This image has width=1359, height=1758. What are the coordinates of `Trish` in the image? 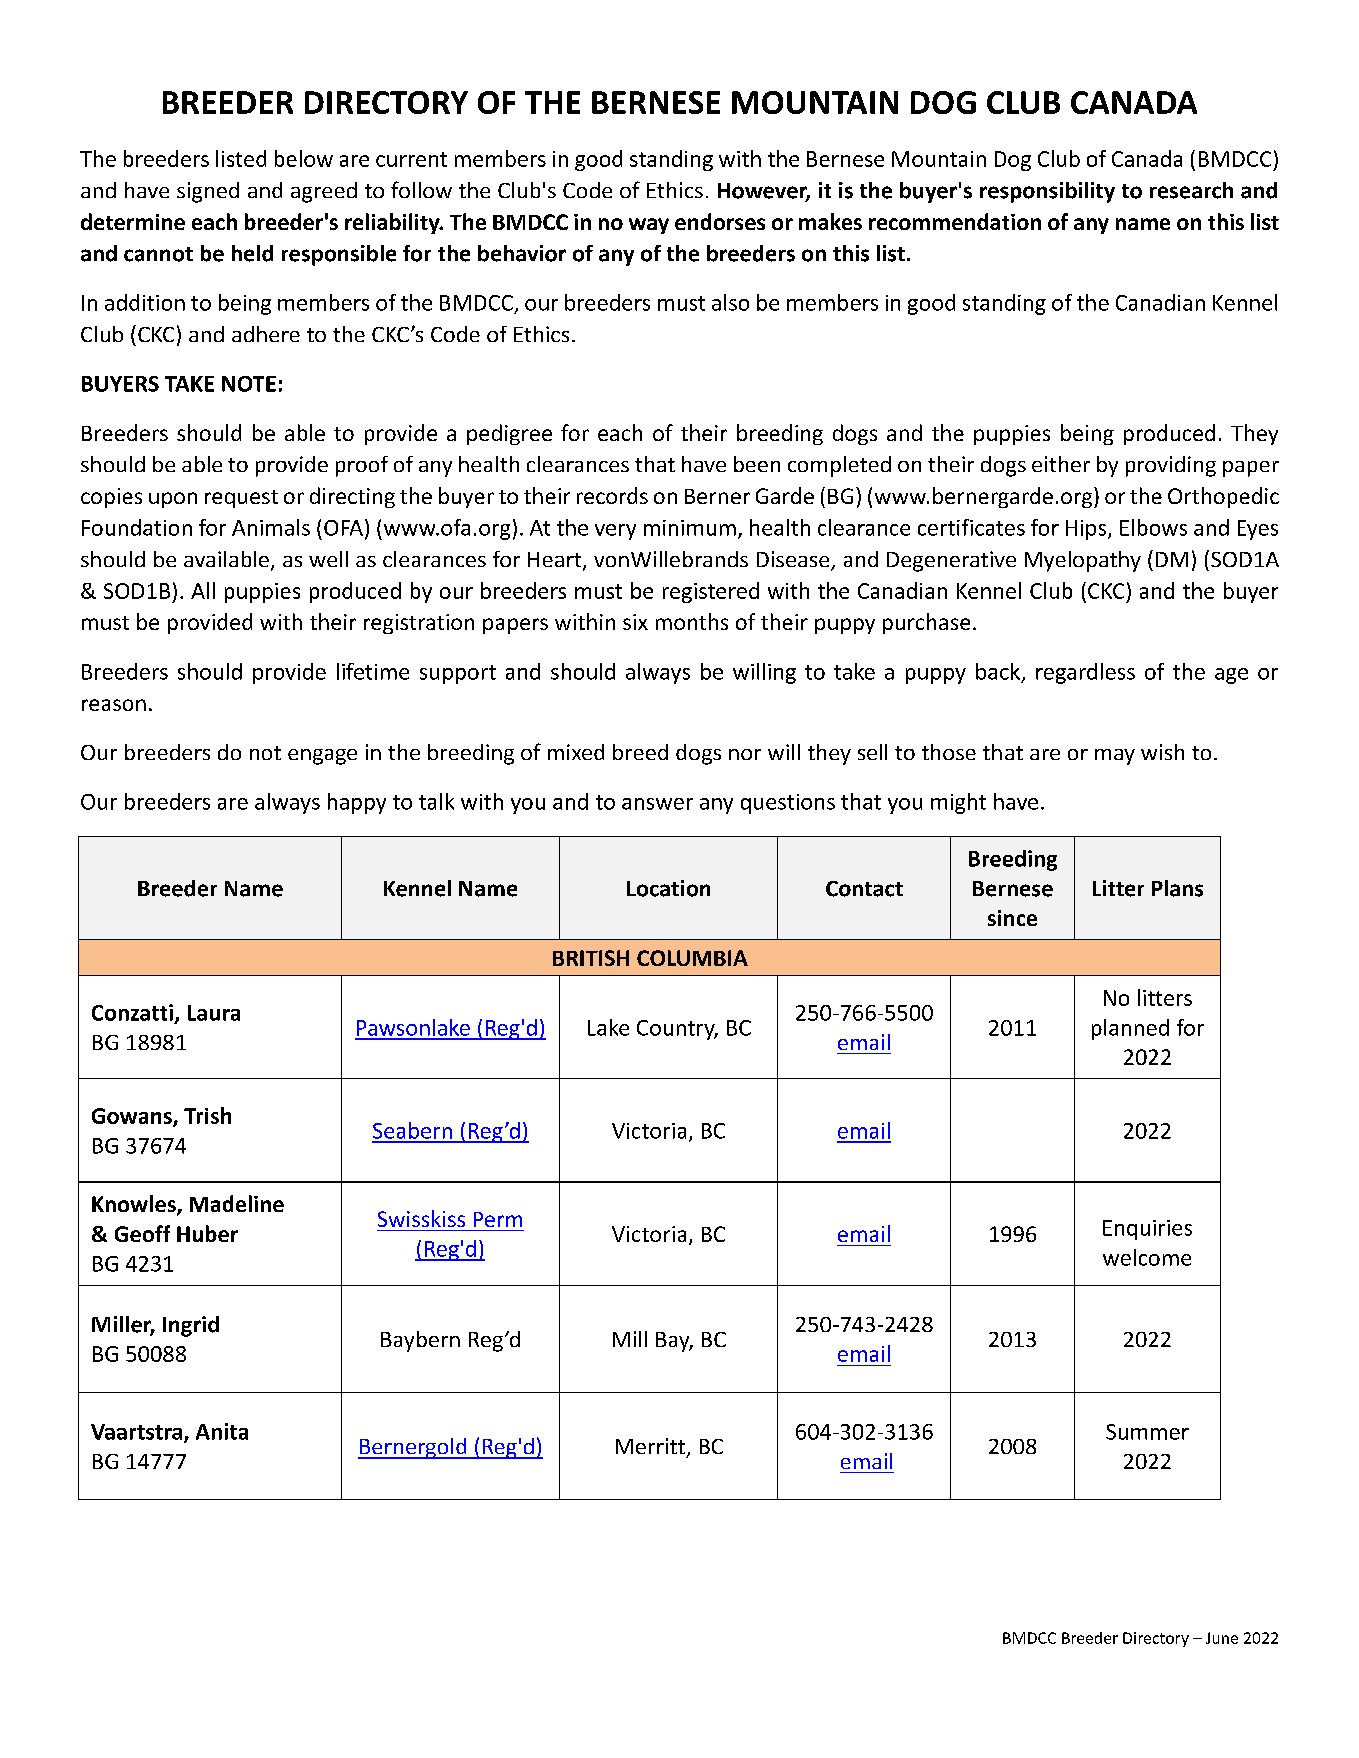 It's located at (207, 1115).
